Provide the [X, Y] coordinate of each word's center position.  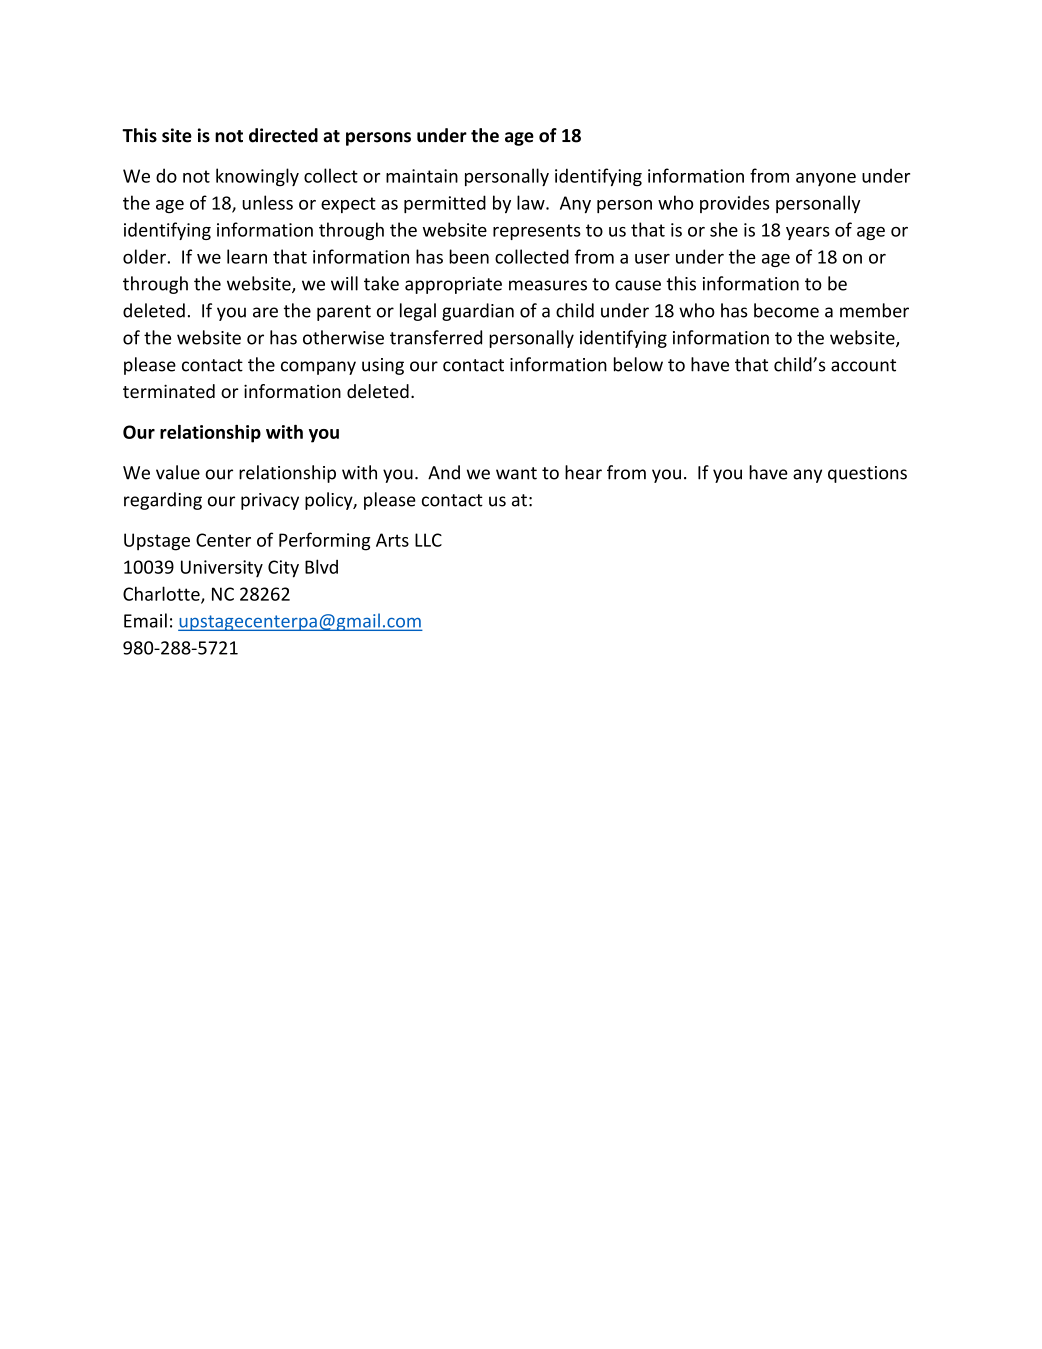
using [383, 366]
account [863, 365]
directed [283, 135]
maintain [422, 176]
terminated [169, 391]
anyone [826, 179]
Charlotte [162, 594]
